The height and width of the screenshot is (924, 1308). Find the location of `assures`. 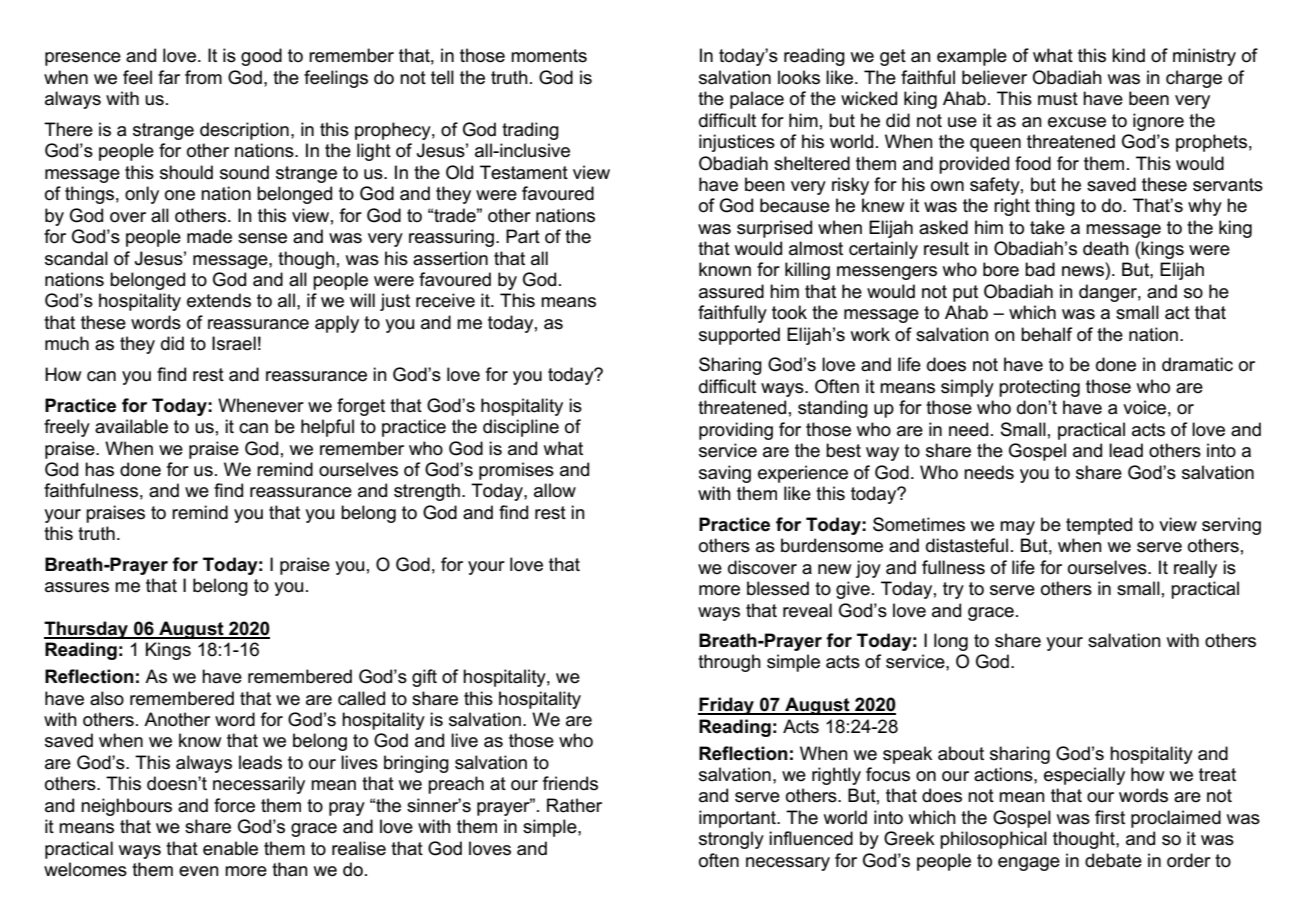

assures is located at coordinates (77, 587).
